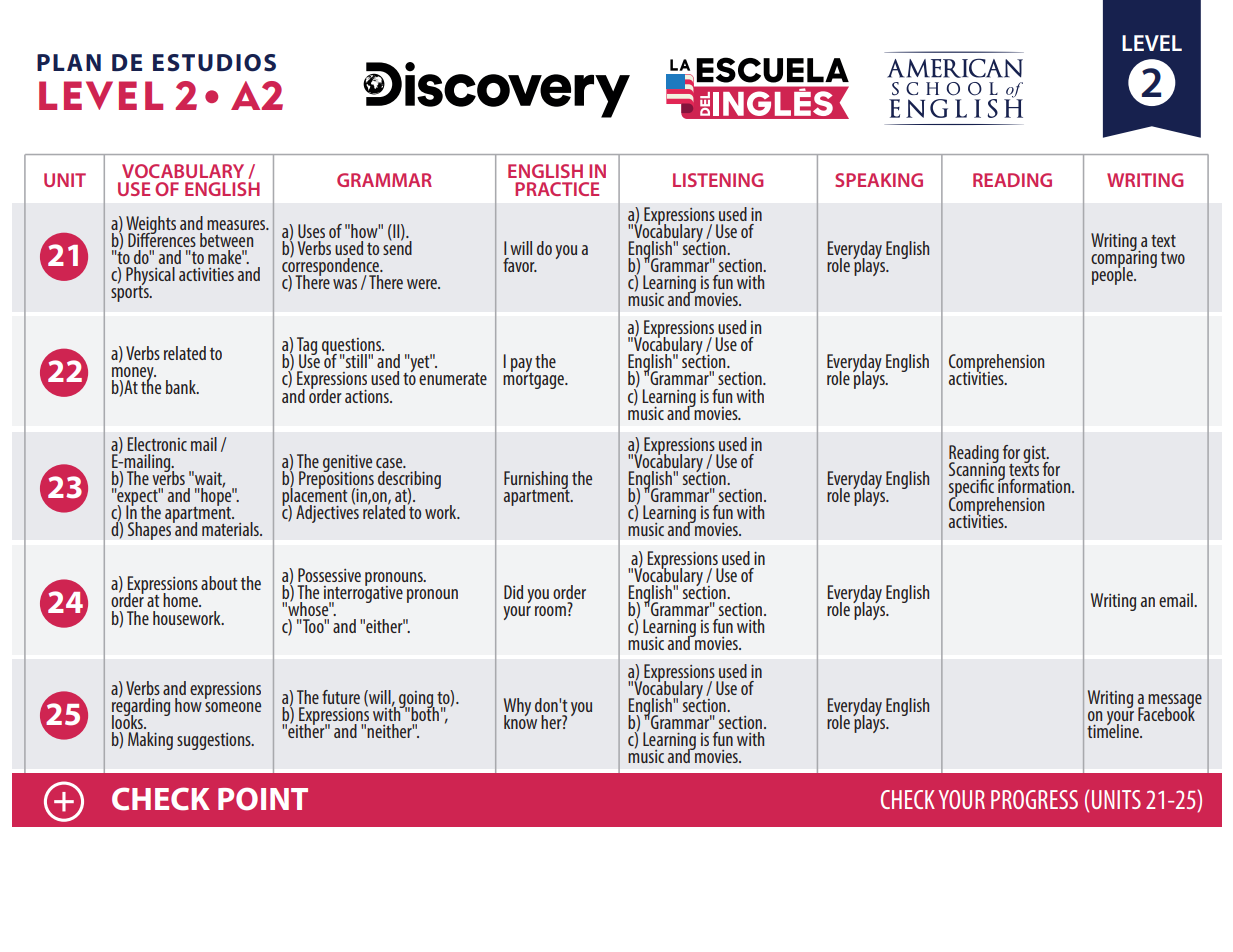 This image has height=952, width=1233. Describe the element at coordinates (131, 292) in the image. I see `sports` at that location.
